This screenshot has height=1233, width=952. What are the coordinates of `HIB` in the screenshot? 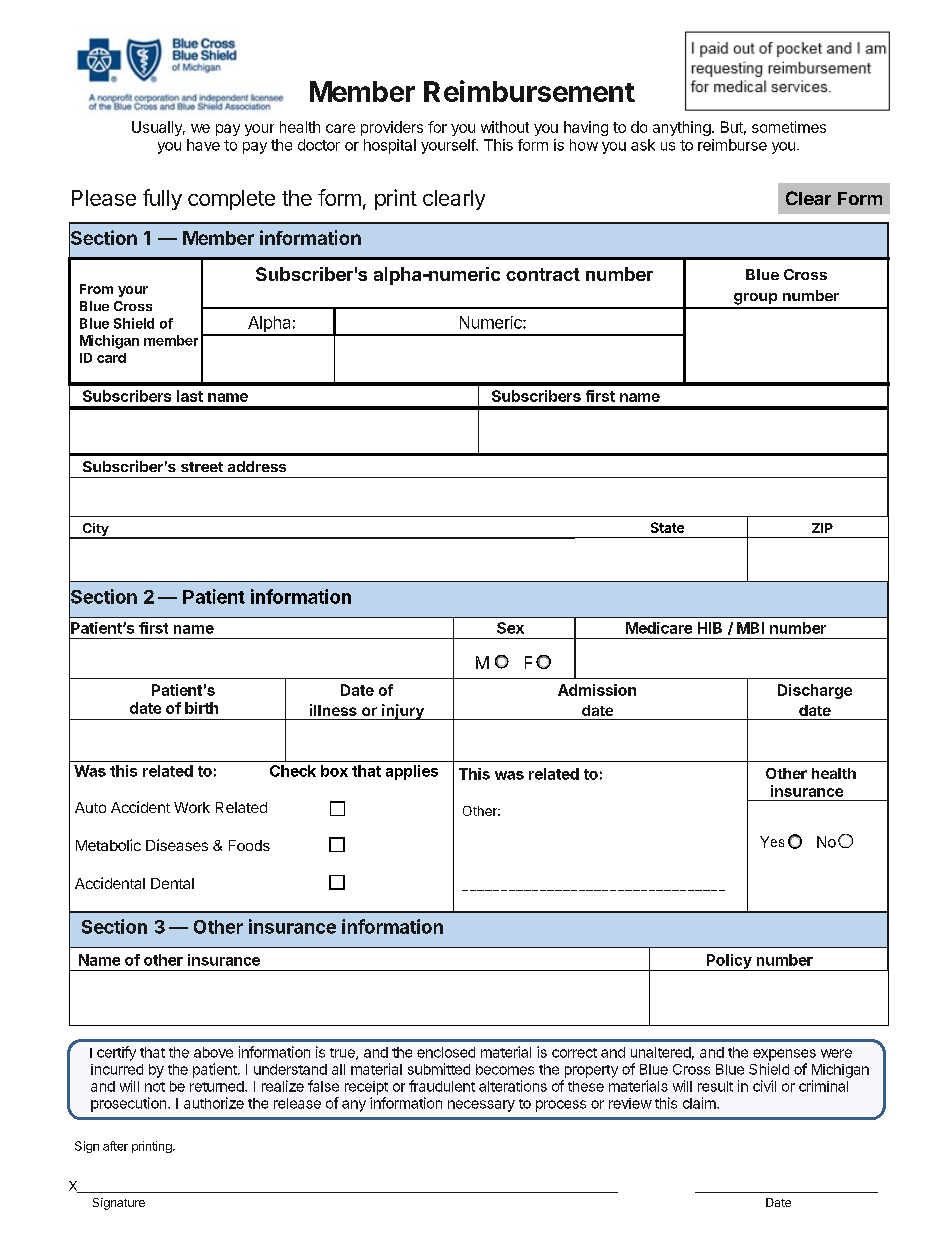 It's located at (710, 628).
